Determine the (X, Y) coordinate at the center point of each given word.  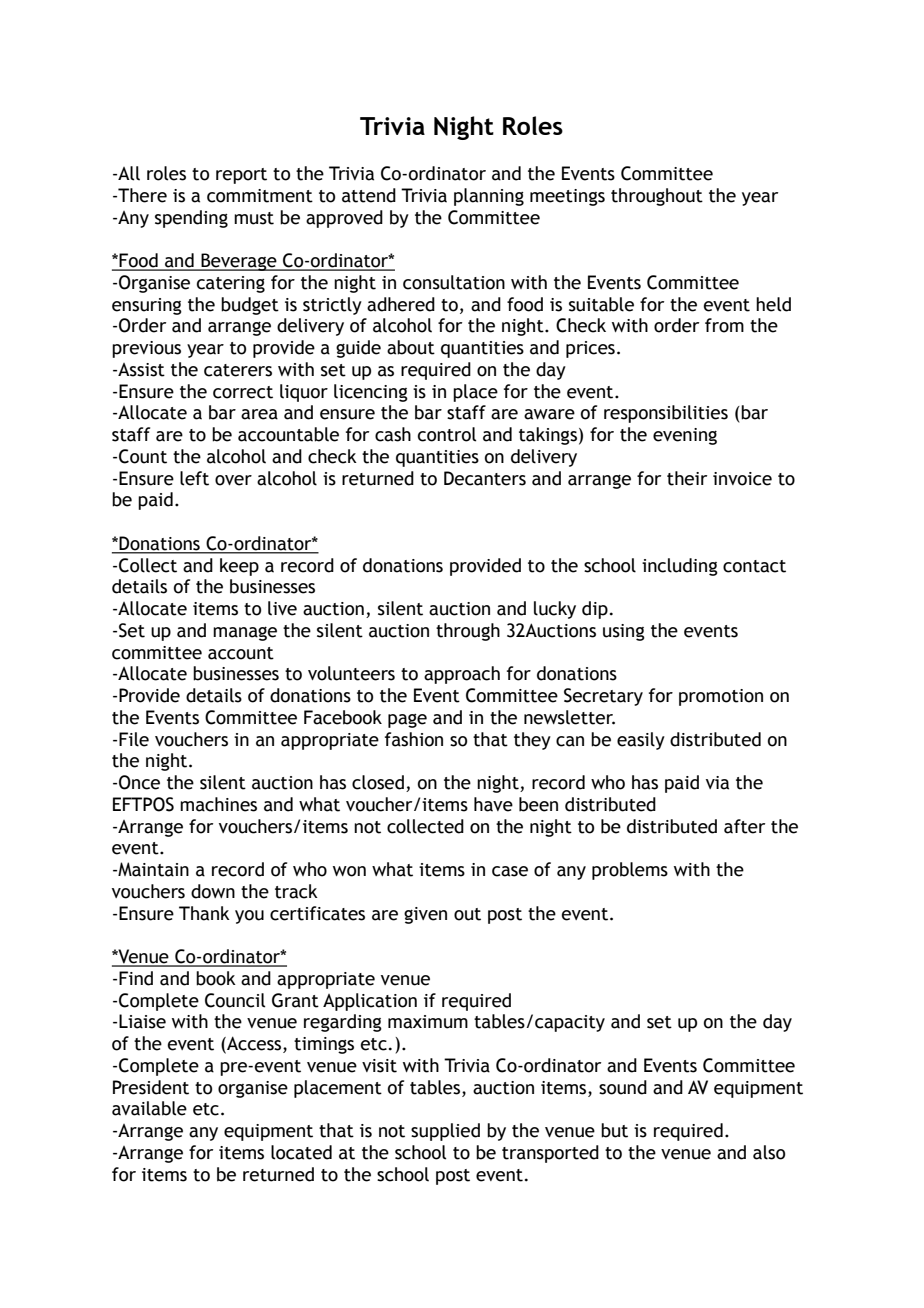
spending (191, 219)
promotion (721, 697)
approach (462, 675)
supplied (445, 1132)
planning (489, 197)
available (149, 1108)
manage (245, 633)
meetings (567, 197)
